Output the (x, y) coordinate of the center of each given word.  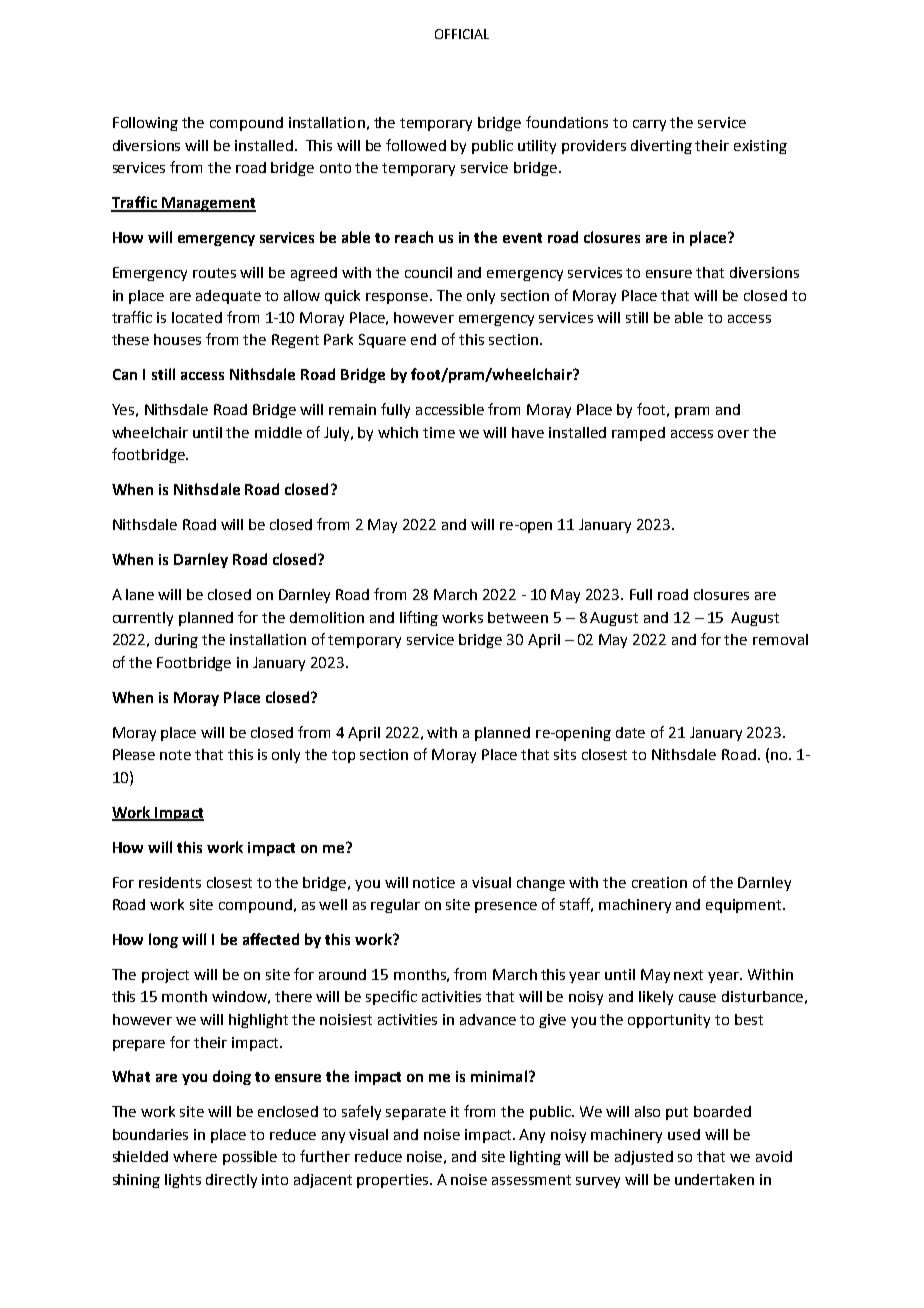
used (684, 1134)
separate (416, 1113)
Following (145, 124)
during (176, 641)
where (195, 1156)
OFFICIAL (462, 34)
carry (649, 125)
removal (780, 639)
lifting (419, 618)
